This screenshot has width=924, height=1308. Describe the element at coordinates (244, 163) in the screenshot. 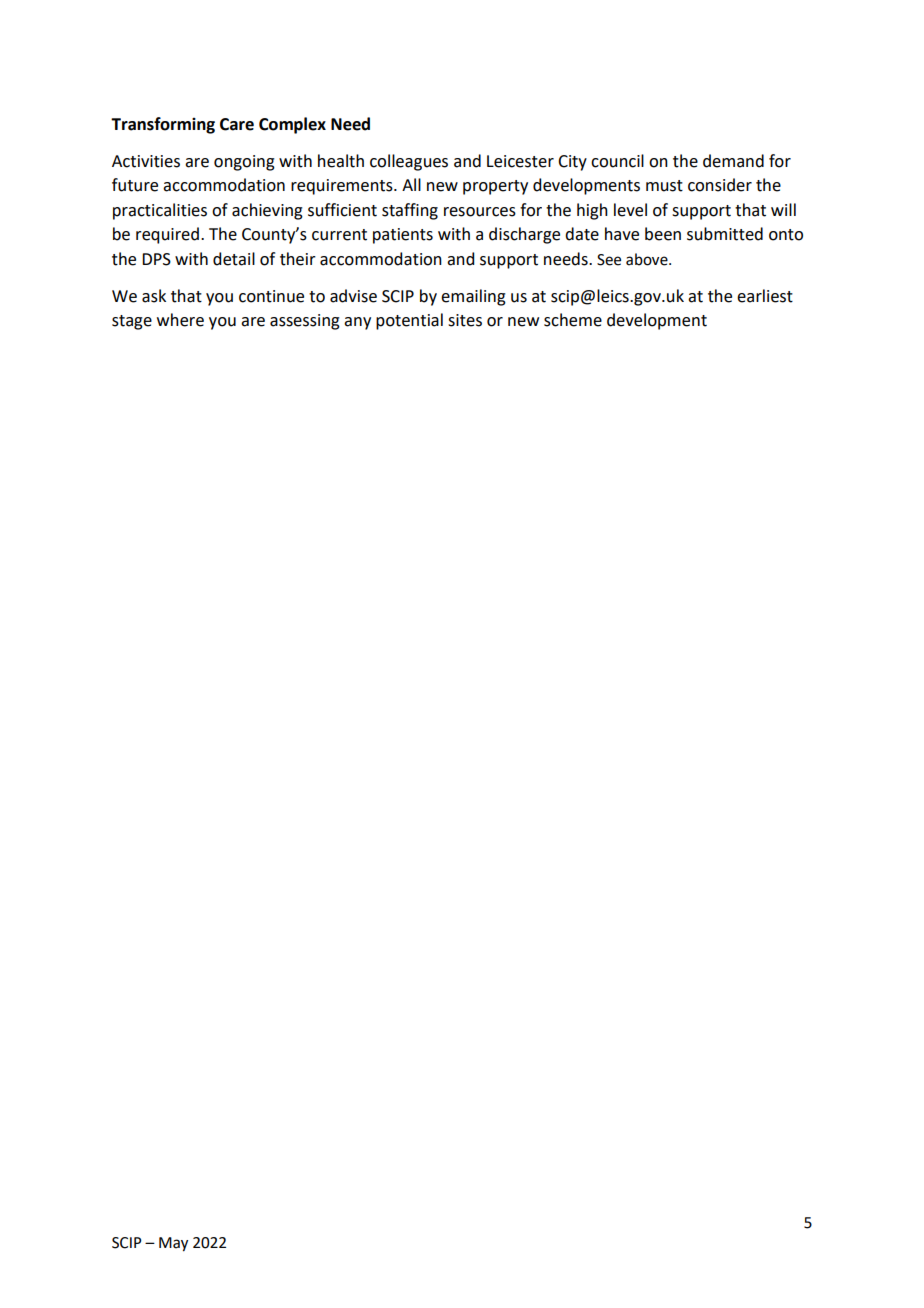

I see `ongoing` at that location.
